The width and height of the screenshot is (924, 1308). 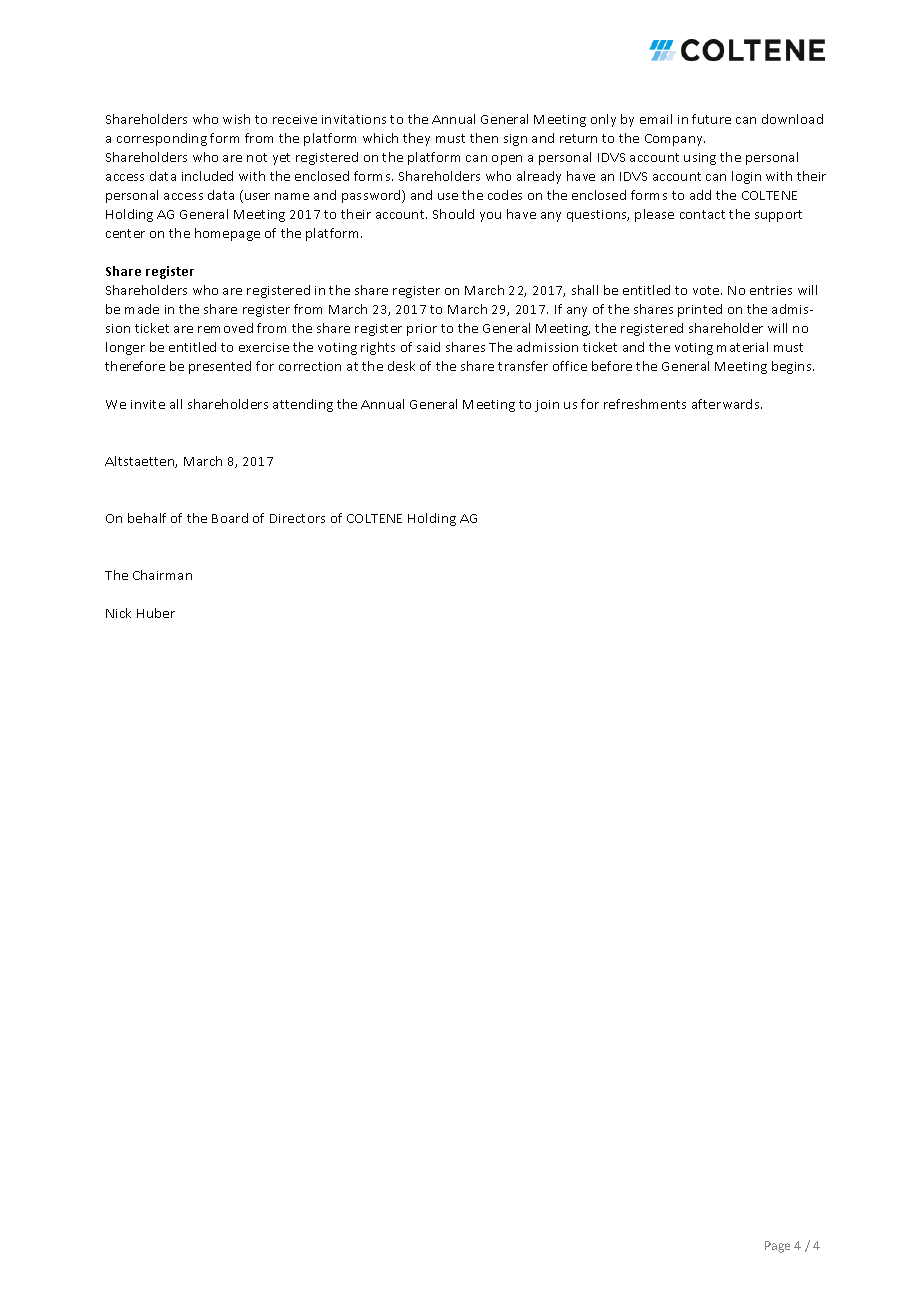 I want to click on contact, so click(x=702, y=214).
